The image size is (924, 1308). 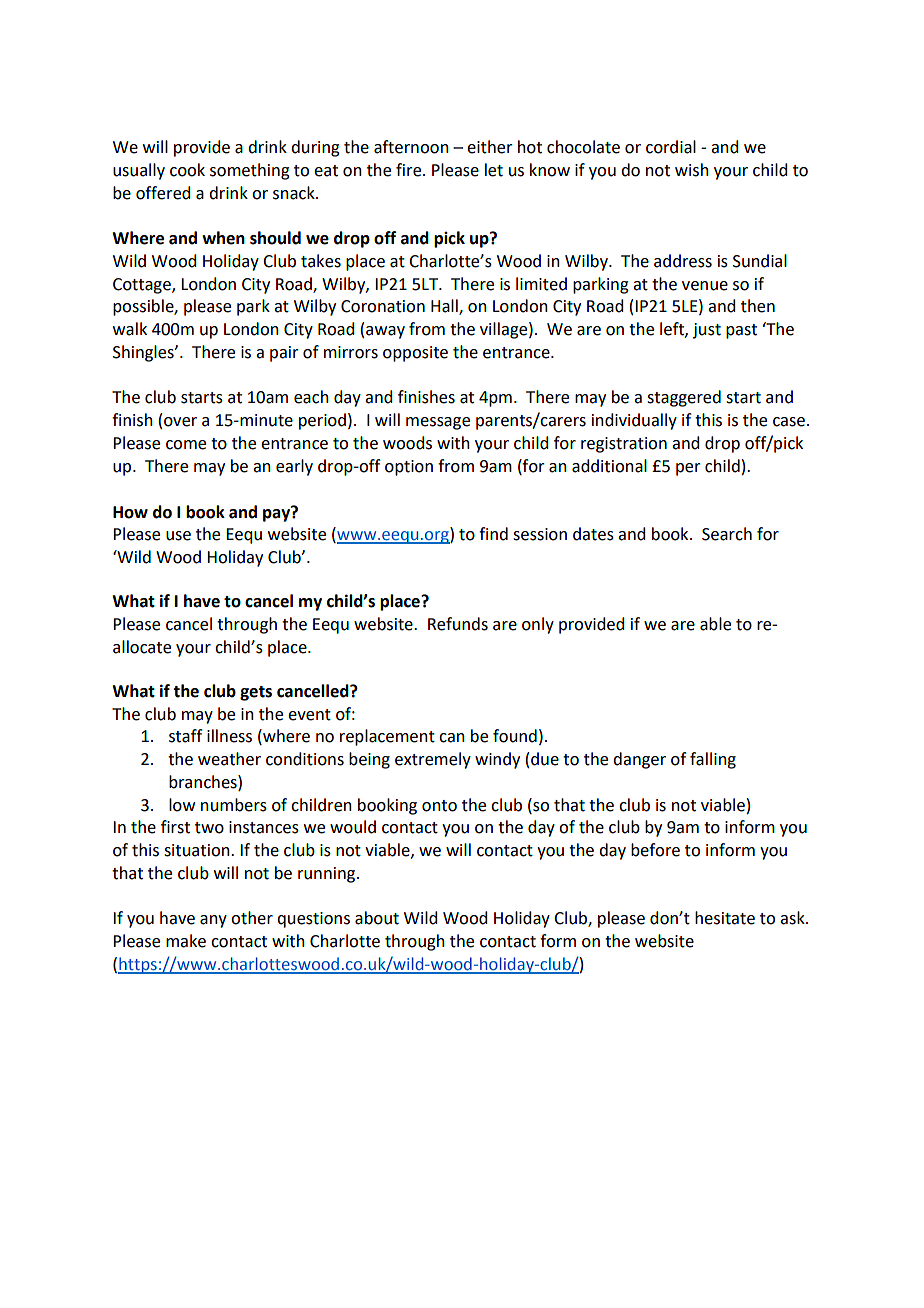 I want to click on opposite, so click(x=415, y=354).
